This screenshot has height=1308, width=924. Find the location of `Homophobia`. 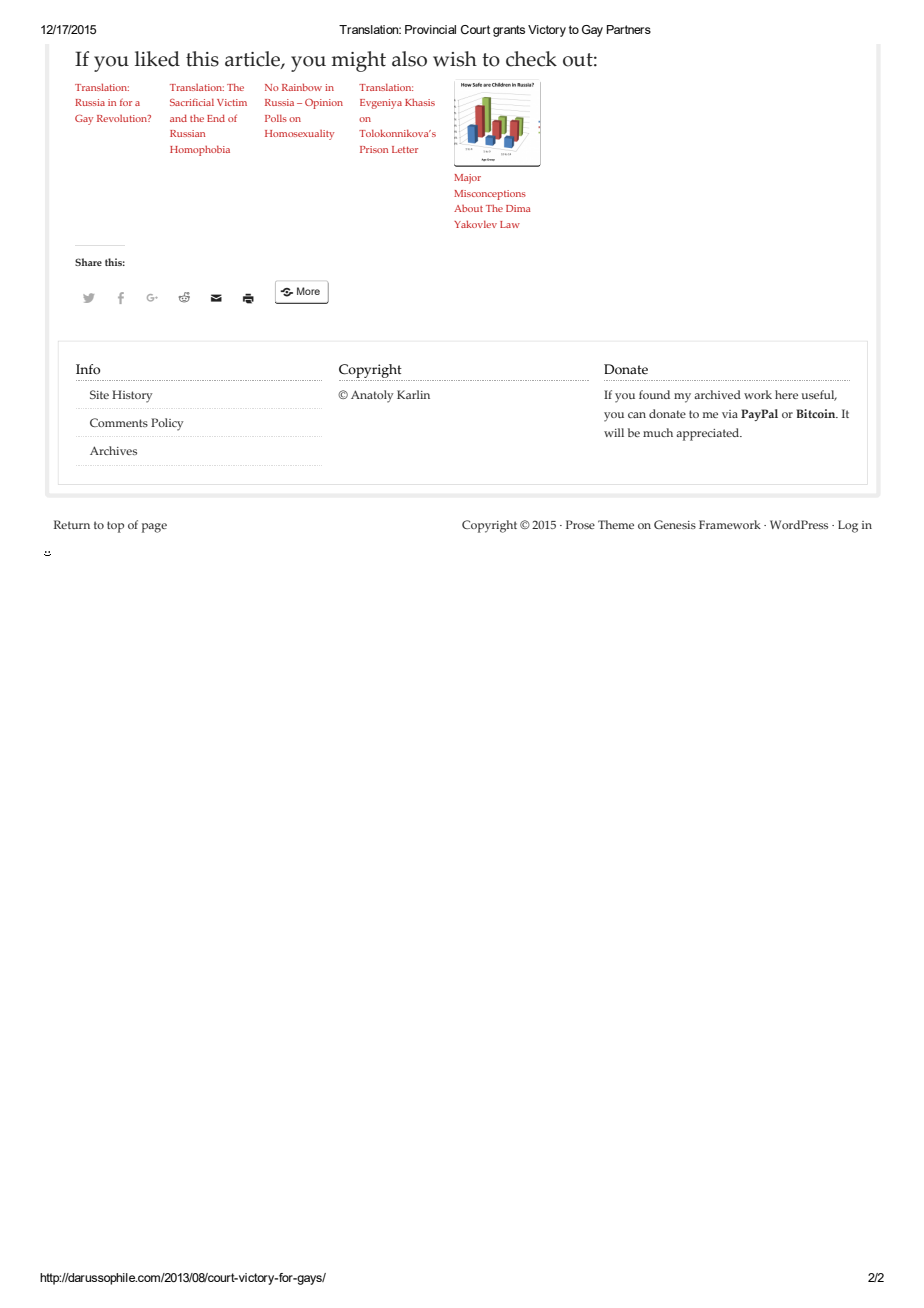

Homophobia is located at coordinates (200, 150).
